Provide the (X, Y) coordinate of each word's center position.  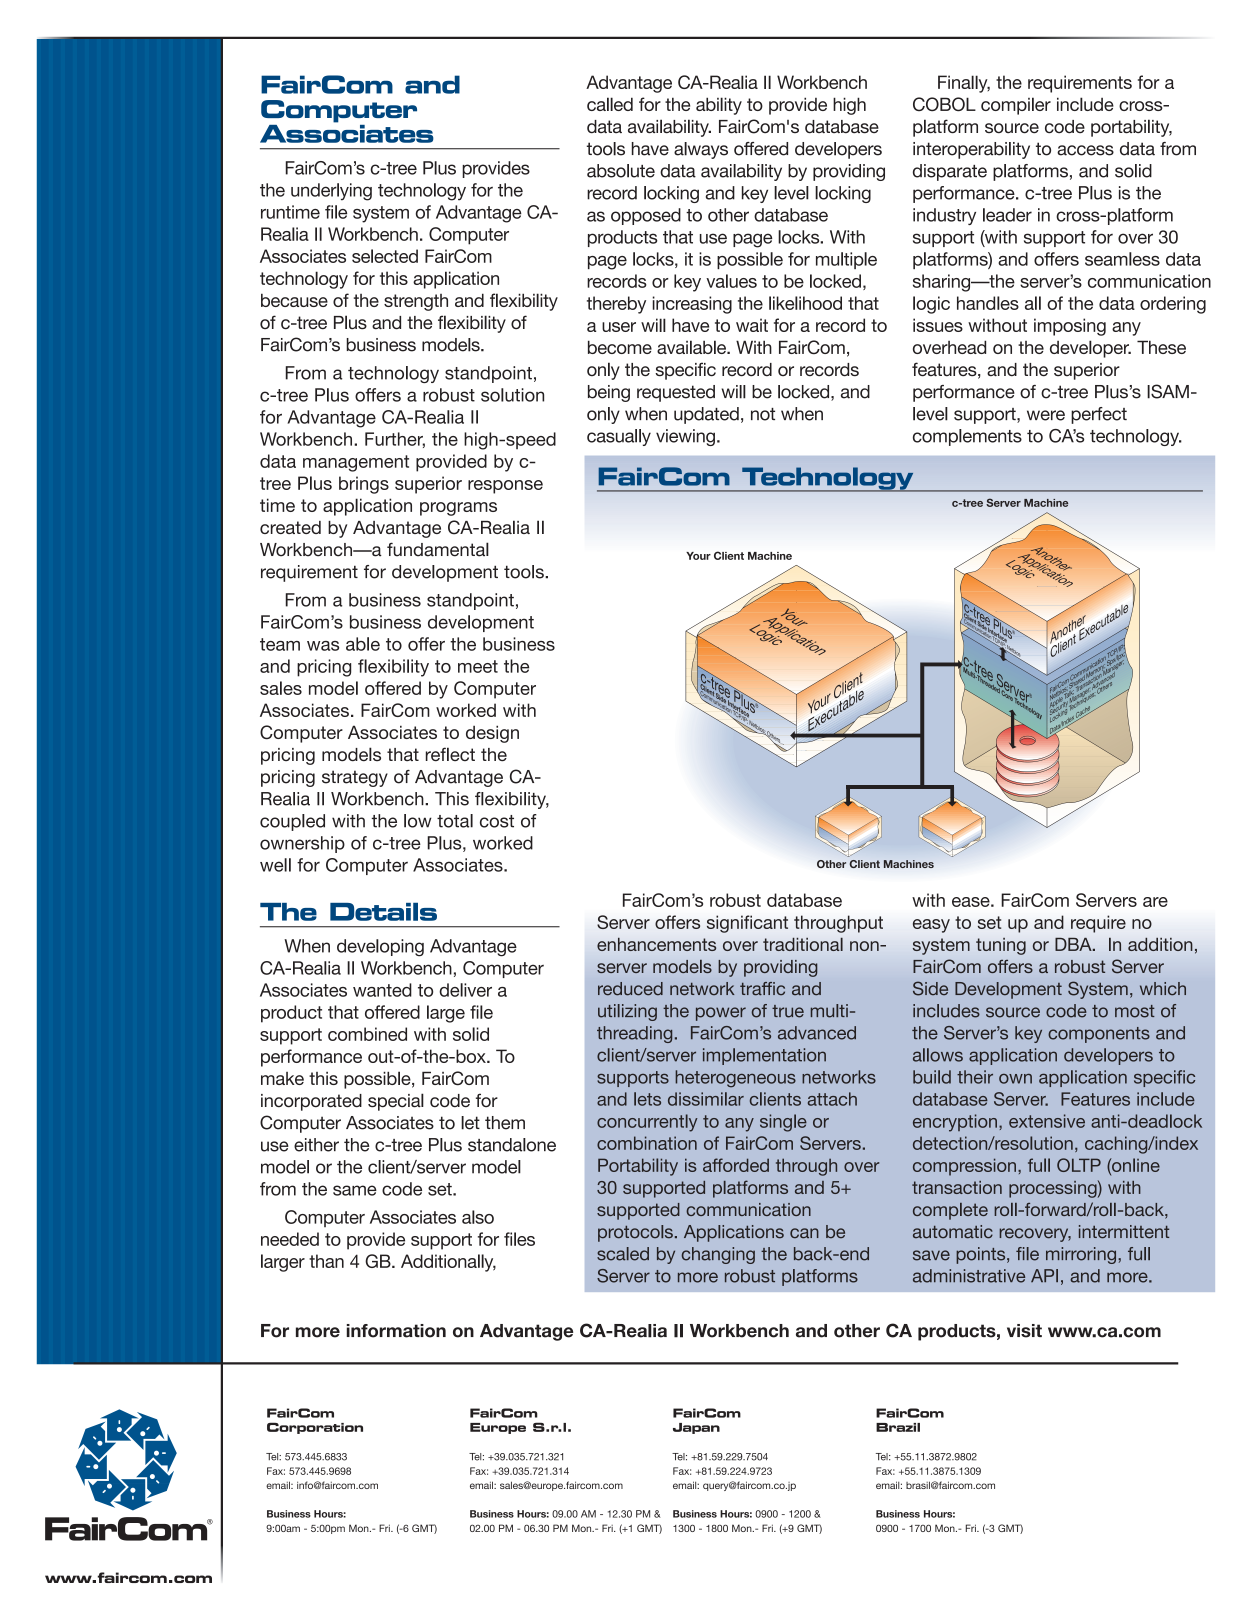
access (1085, 150)
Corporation (315, 1428)
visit (1024, 1331)
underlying (331, 192)
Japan (696, 1428)
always (701, 150)
